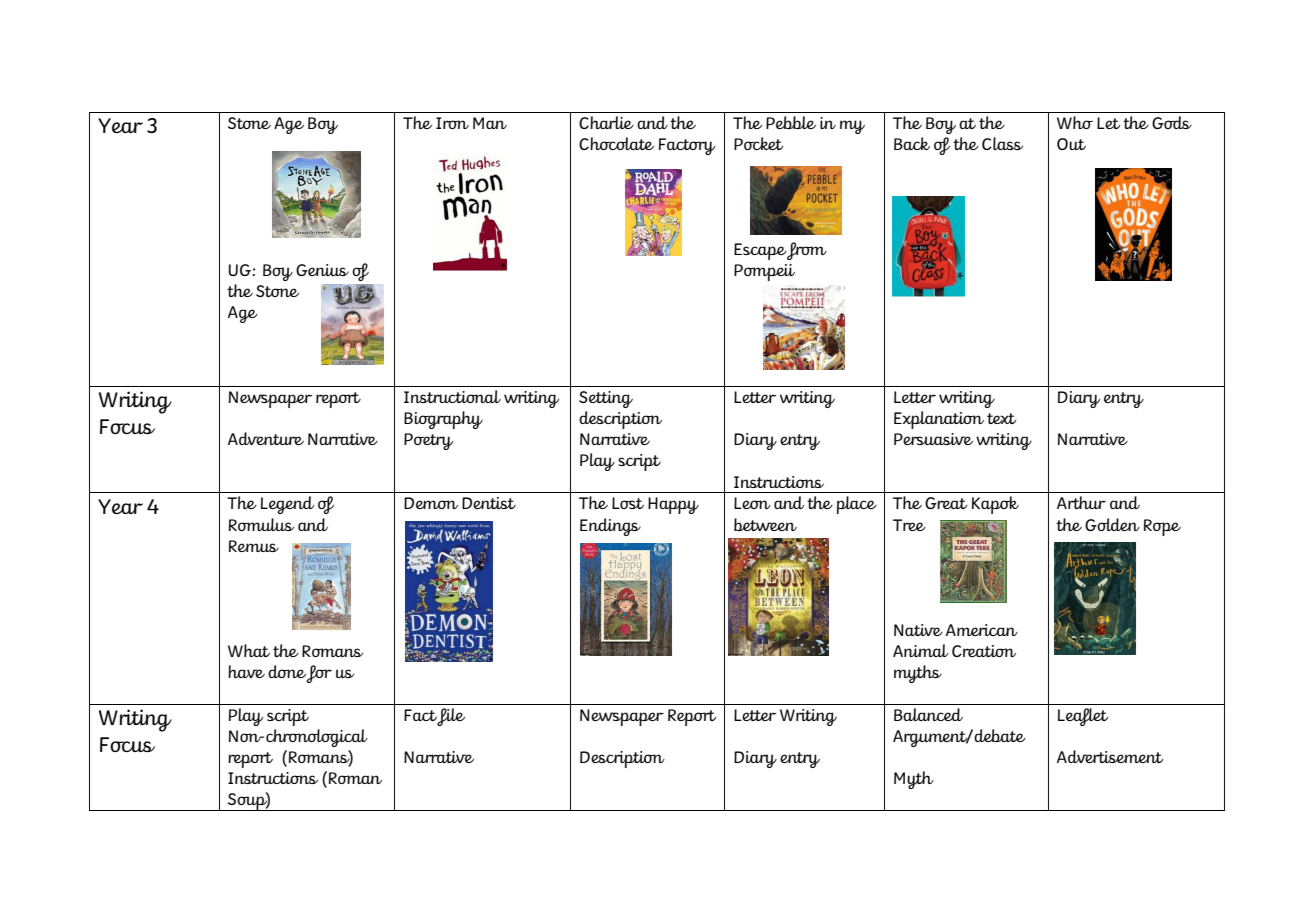 This screenshot has width=1308, height=924. I want to click on Genius, so click(322, 270).
